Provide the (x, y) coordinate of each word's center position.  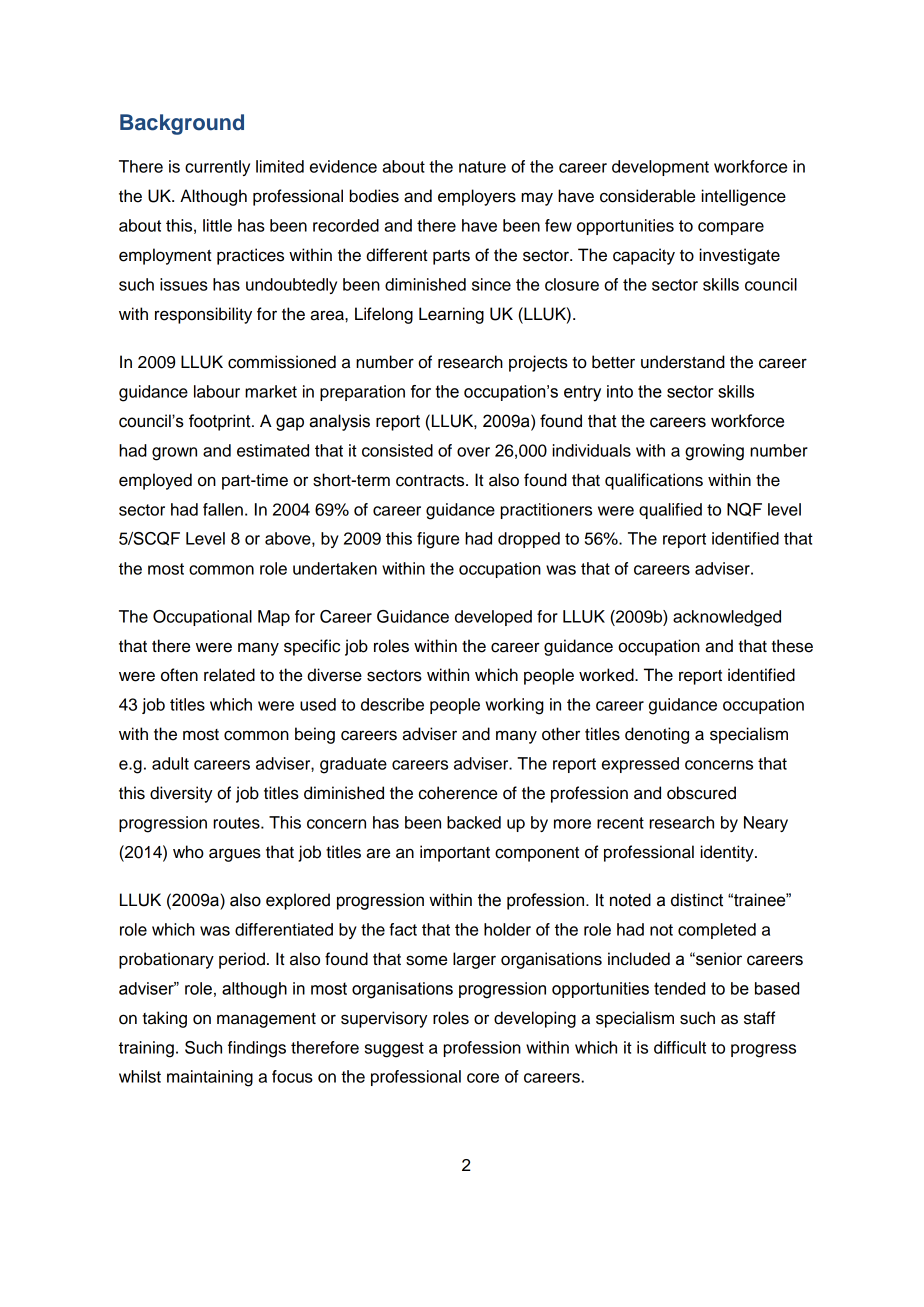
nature (482, 167)
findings (257, 1049)
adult (170, 763)
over (473, 452)
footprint (221, 422)
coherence (458, 793)
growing (714, 452)
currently (217, 168)
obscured (701, 793)
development (660, 168)
